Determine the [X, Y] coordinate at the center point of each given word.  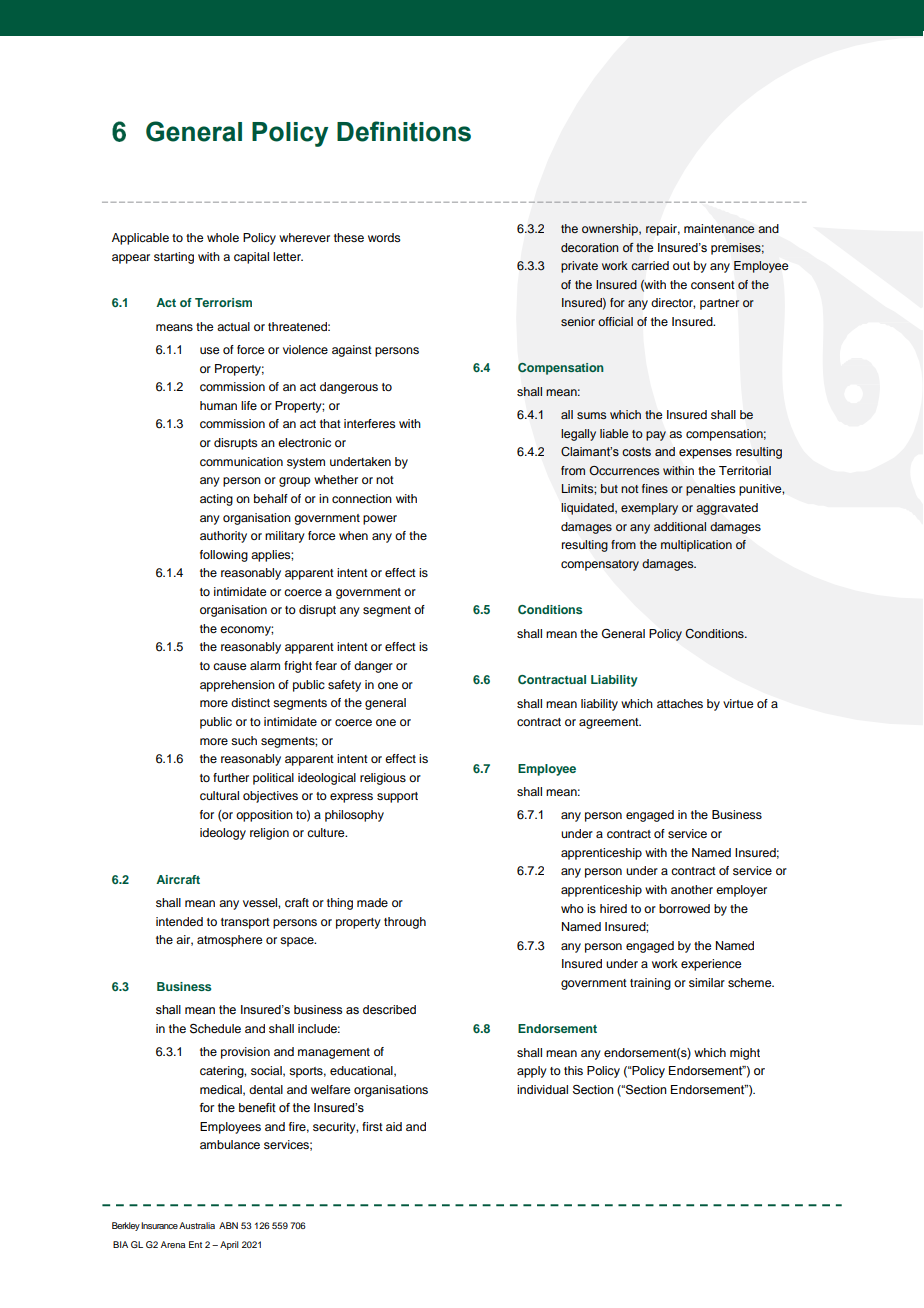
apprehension [237, 686]
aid [394, 1126]
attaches [680, 703]
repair [663, 230]
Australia [197, 1225]
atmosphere [229, 941]
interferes [370, 423]
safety [344, 686]
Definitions [404, 131]
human [218, 405]
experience [711, 965]
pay [656, 436]
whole [223, 237]
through [405, 923]
